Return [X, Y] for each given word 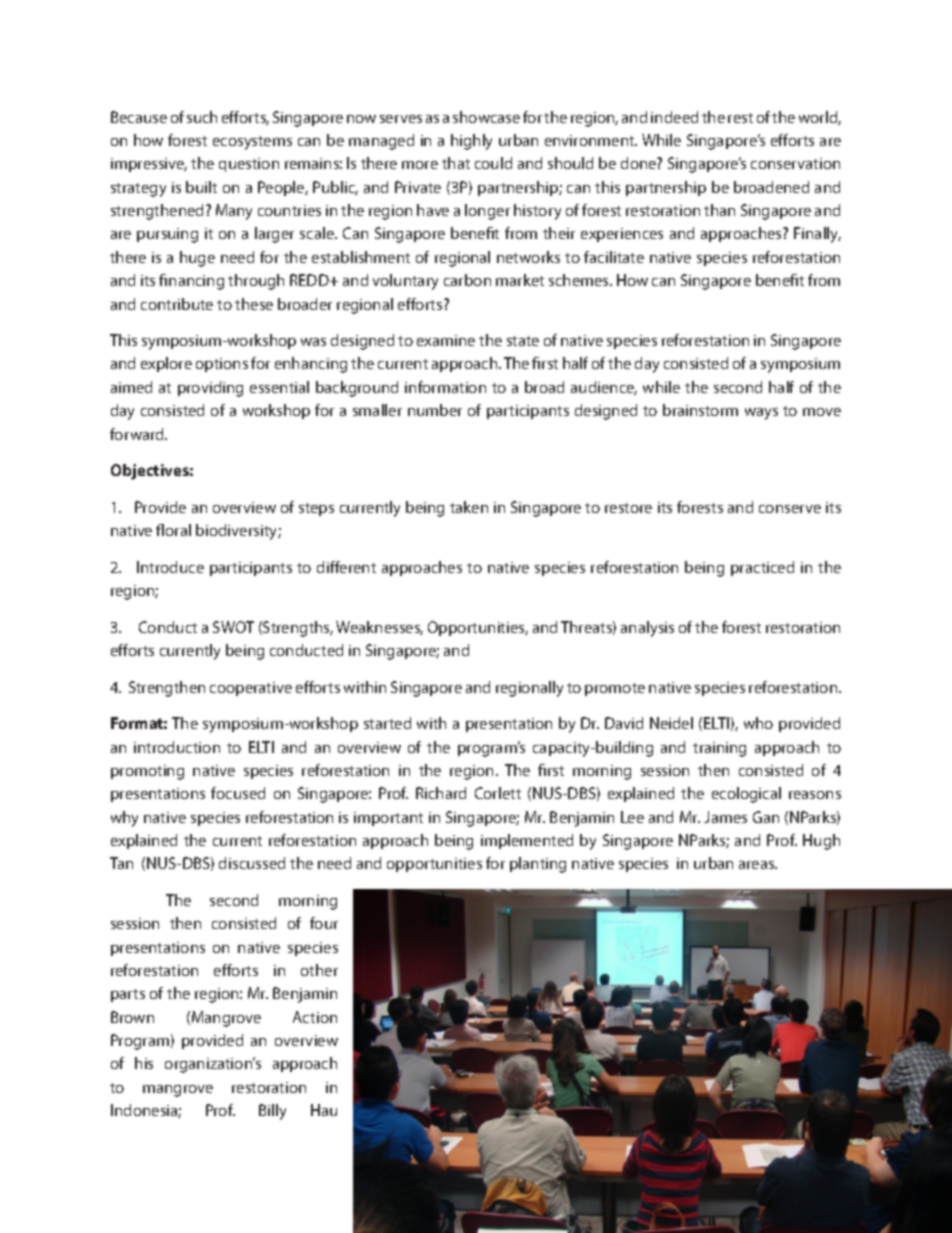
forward [138, 434]
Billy [272, 1112]
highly [471, 142]
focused [238, 793]
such [202, 117]
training [719, 749]
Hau [324, 1110]
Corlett [498, 793]
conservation [795, 163]
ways [761, 414]
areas [758, 865]
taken [469, 507]
